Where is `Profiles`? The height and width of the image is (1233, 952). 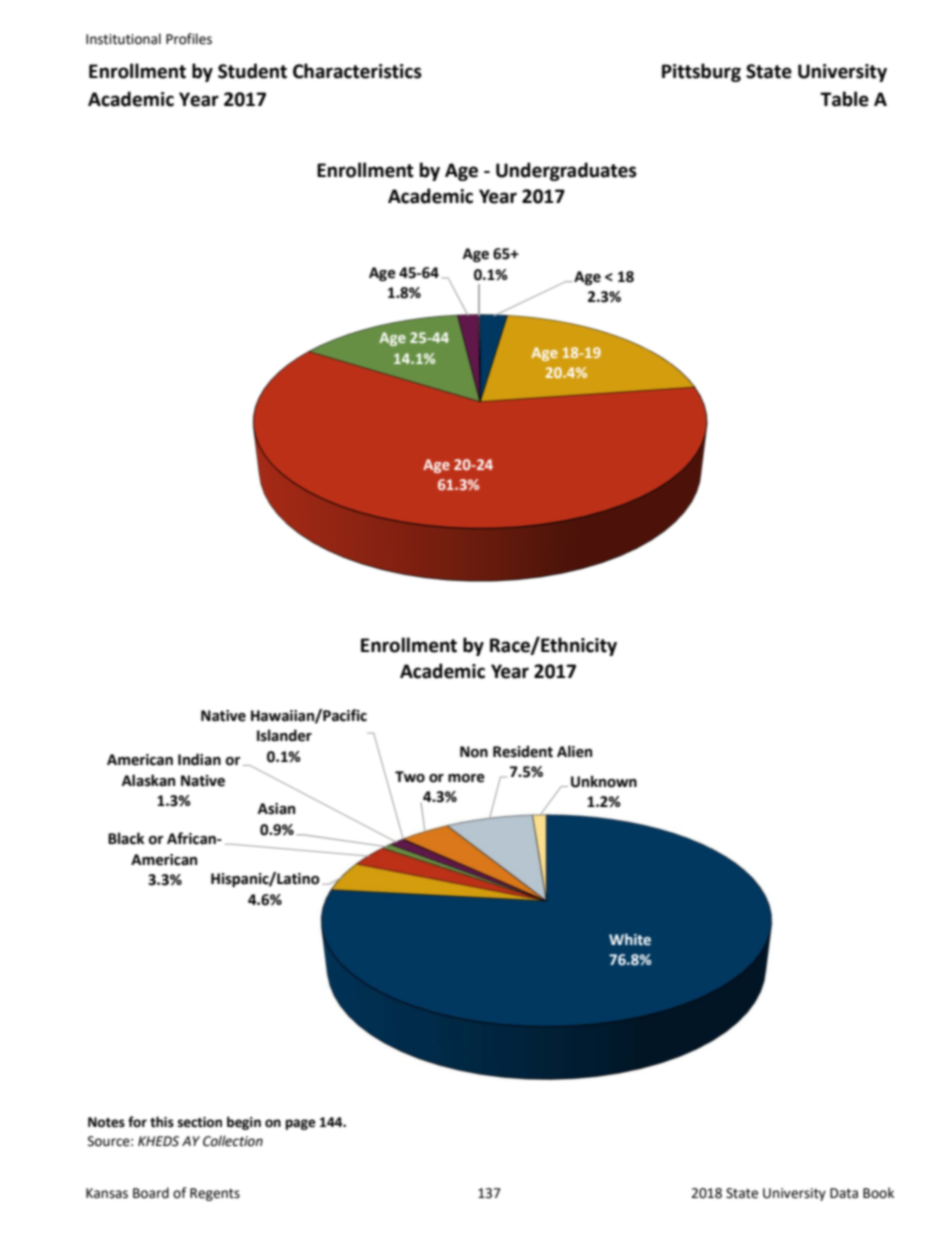 Profiles is located at coordinates (189, 39).
